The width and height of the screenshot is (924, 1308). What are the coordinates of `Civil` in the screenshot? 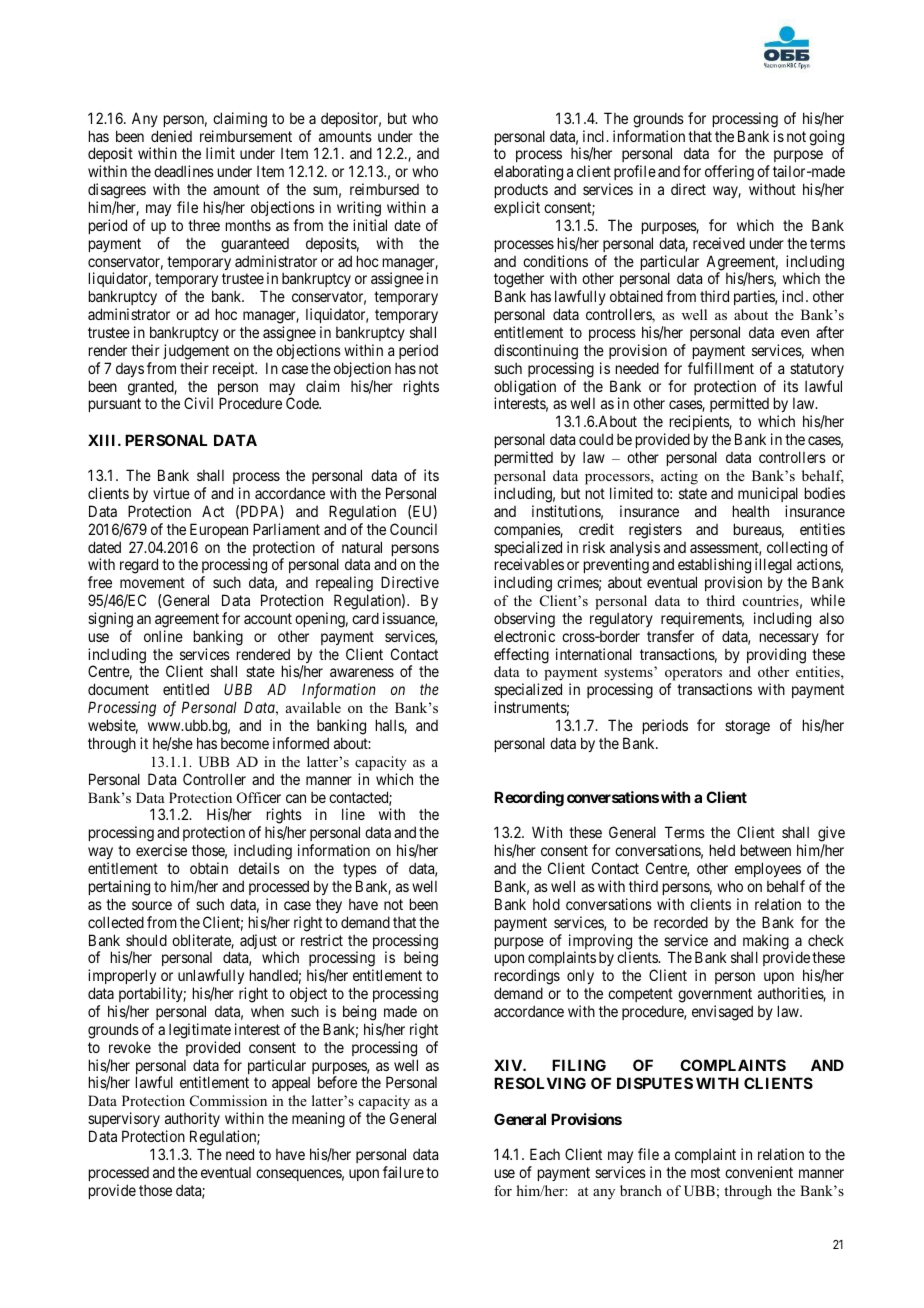 It's located at (198, 403).
